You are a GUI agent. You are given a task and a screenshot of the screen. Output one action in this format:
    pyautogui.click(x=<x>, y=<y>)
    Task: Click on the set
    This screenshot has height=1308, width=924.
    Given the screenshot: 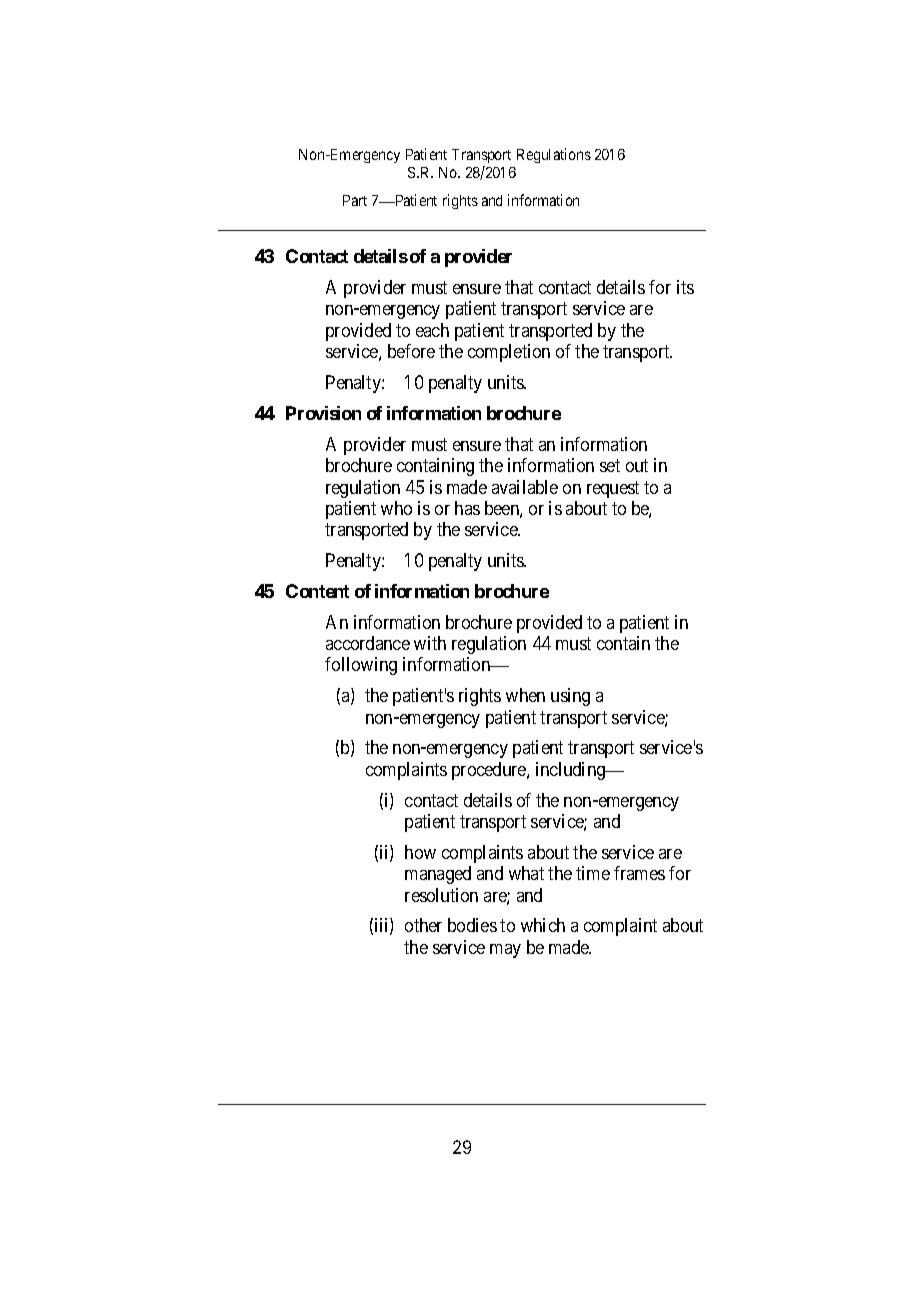 What is the action you would take?
    pyautogui.click(x=610, y=465)
